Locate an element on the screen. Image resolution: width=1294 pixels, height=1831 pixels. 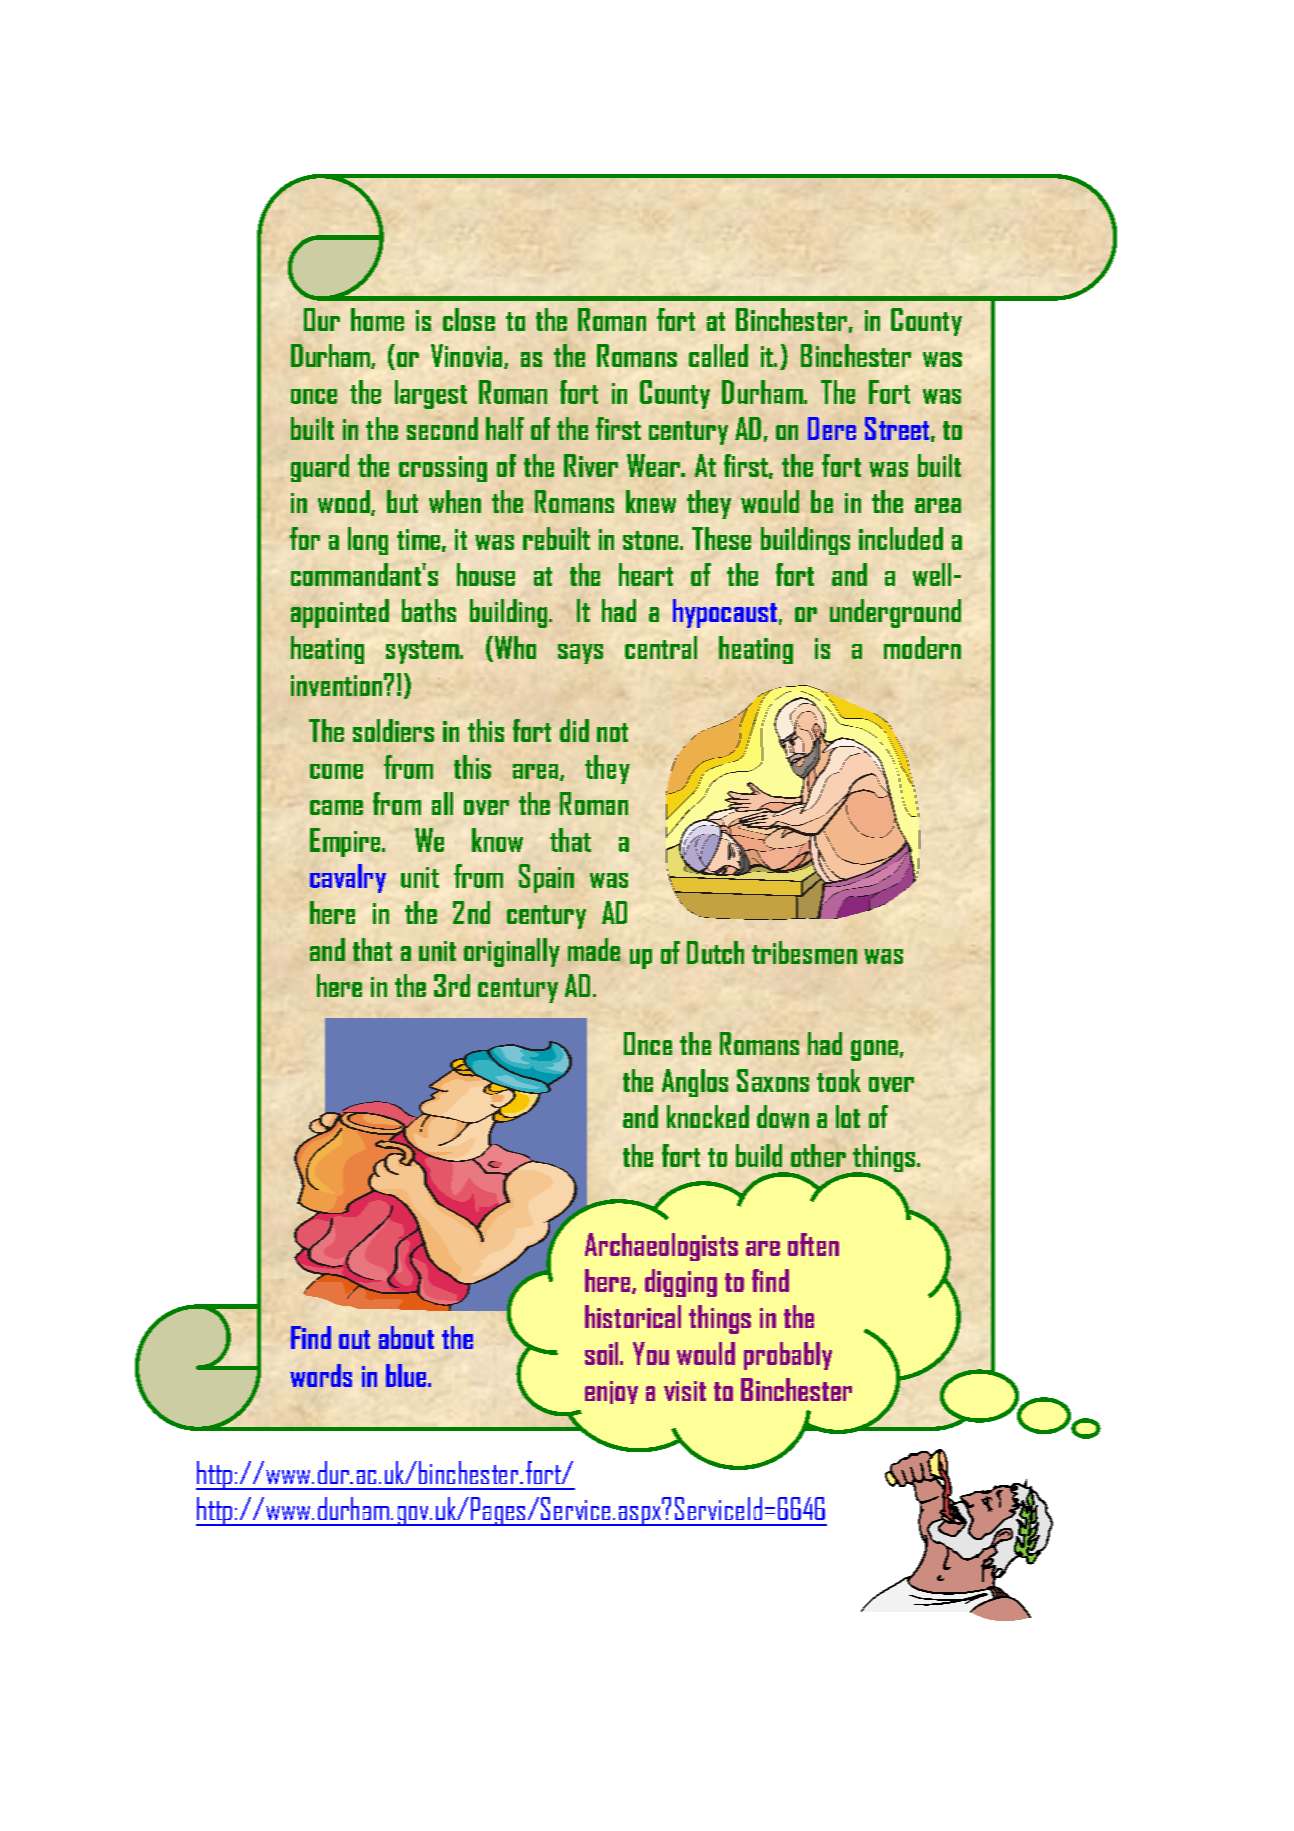
blue is located at coordinates (407, 1375).
